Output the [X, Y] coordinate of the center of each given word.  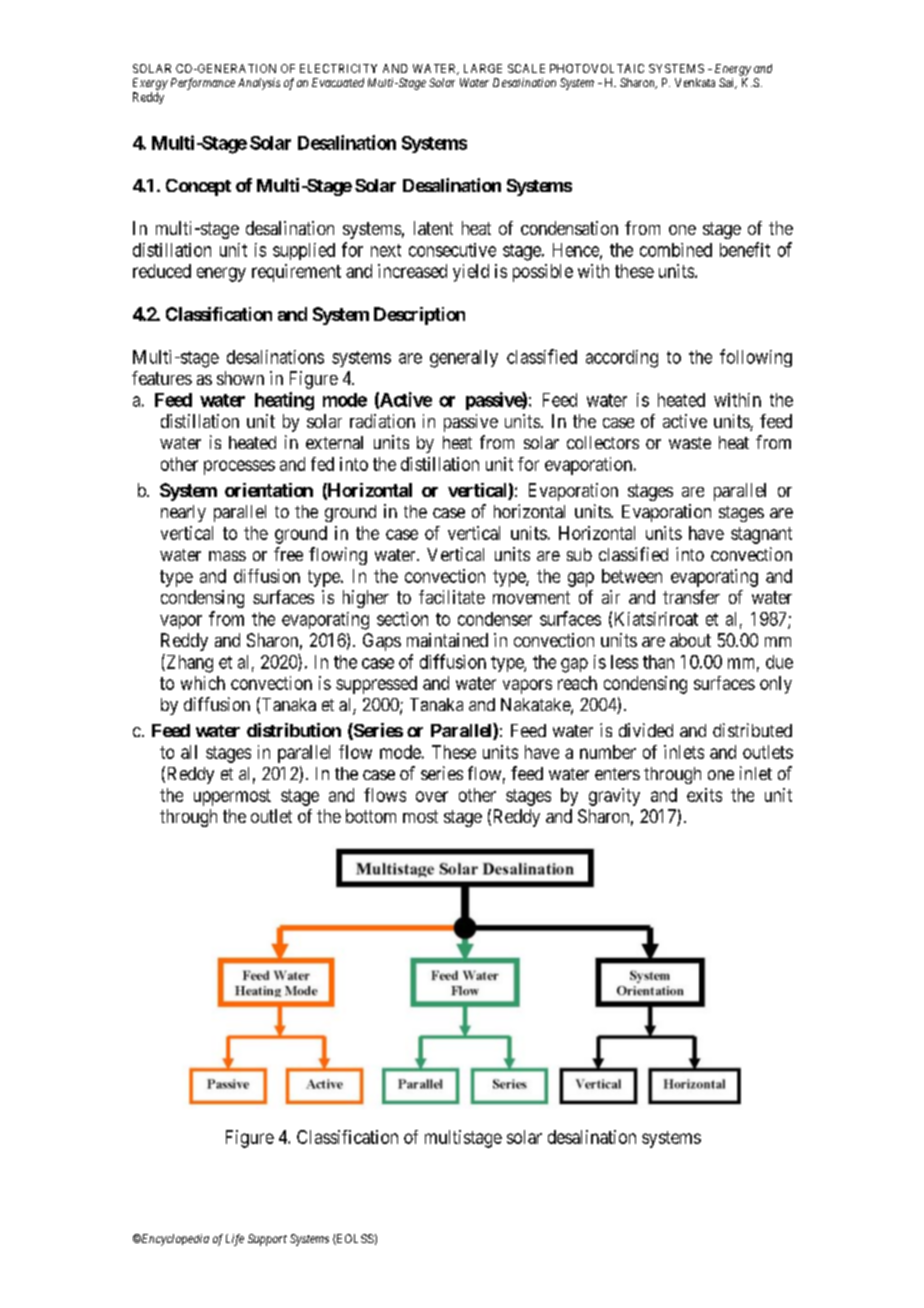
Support [267, 1240]
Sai [728, 83]
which [203, 683]
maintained [447, 640]
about [690, 640]
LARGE [483, 68]
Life [235, 1240]
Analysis [259, 84]
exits [704, 795]
